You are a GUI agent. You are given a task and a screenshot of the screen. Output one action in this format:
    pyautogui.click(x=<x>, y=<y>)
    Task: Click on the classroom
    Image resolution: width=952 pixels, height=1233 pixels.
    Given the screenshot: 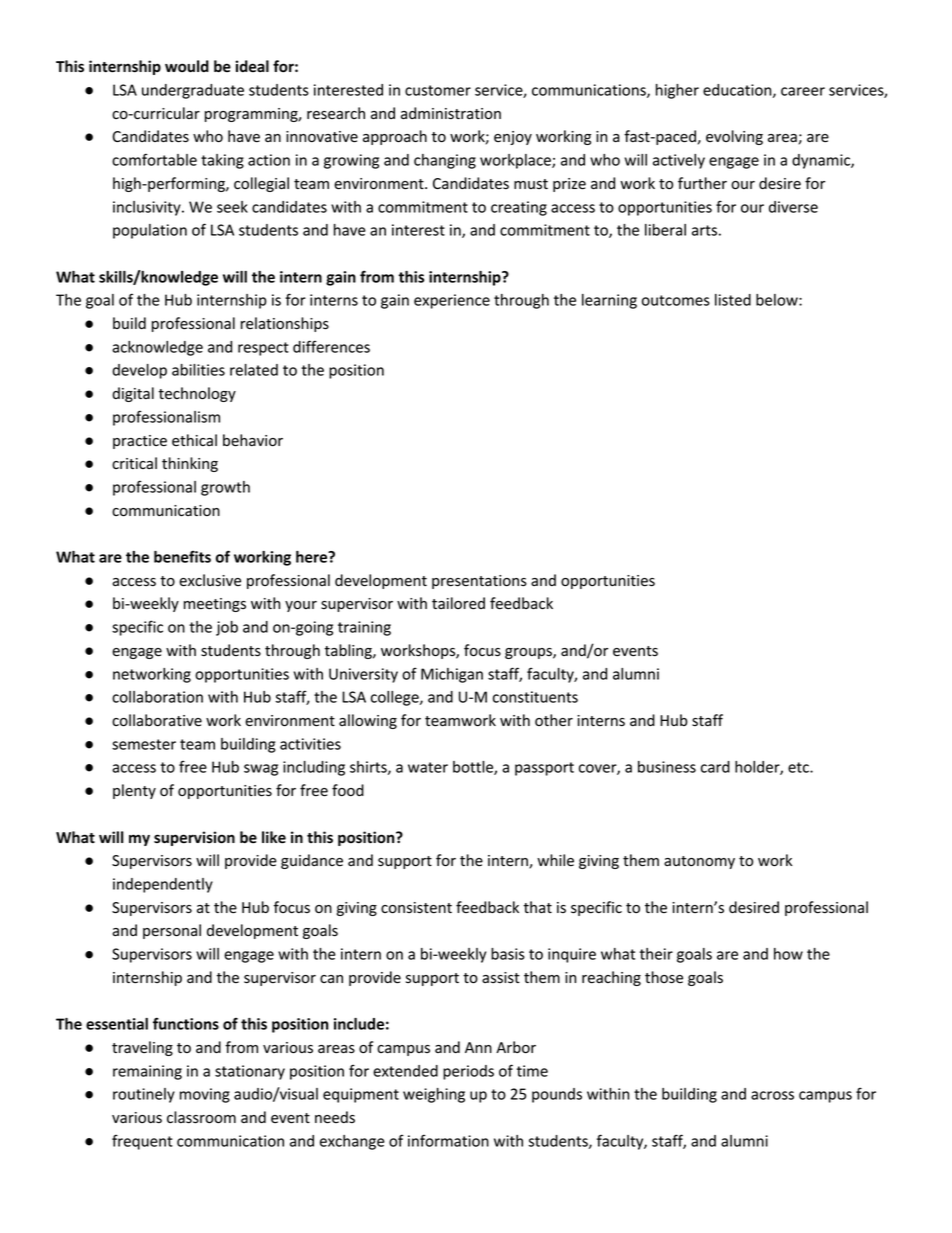 What is the action you would take?
    pyautogui.click(x=201, y=1117)
